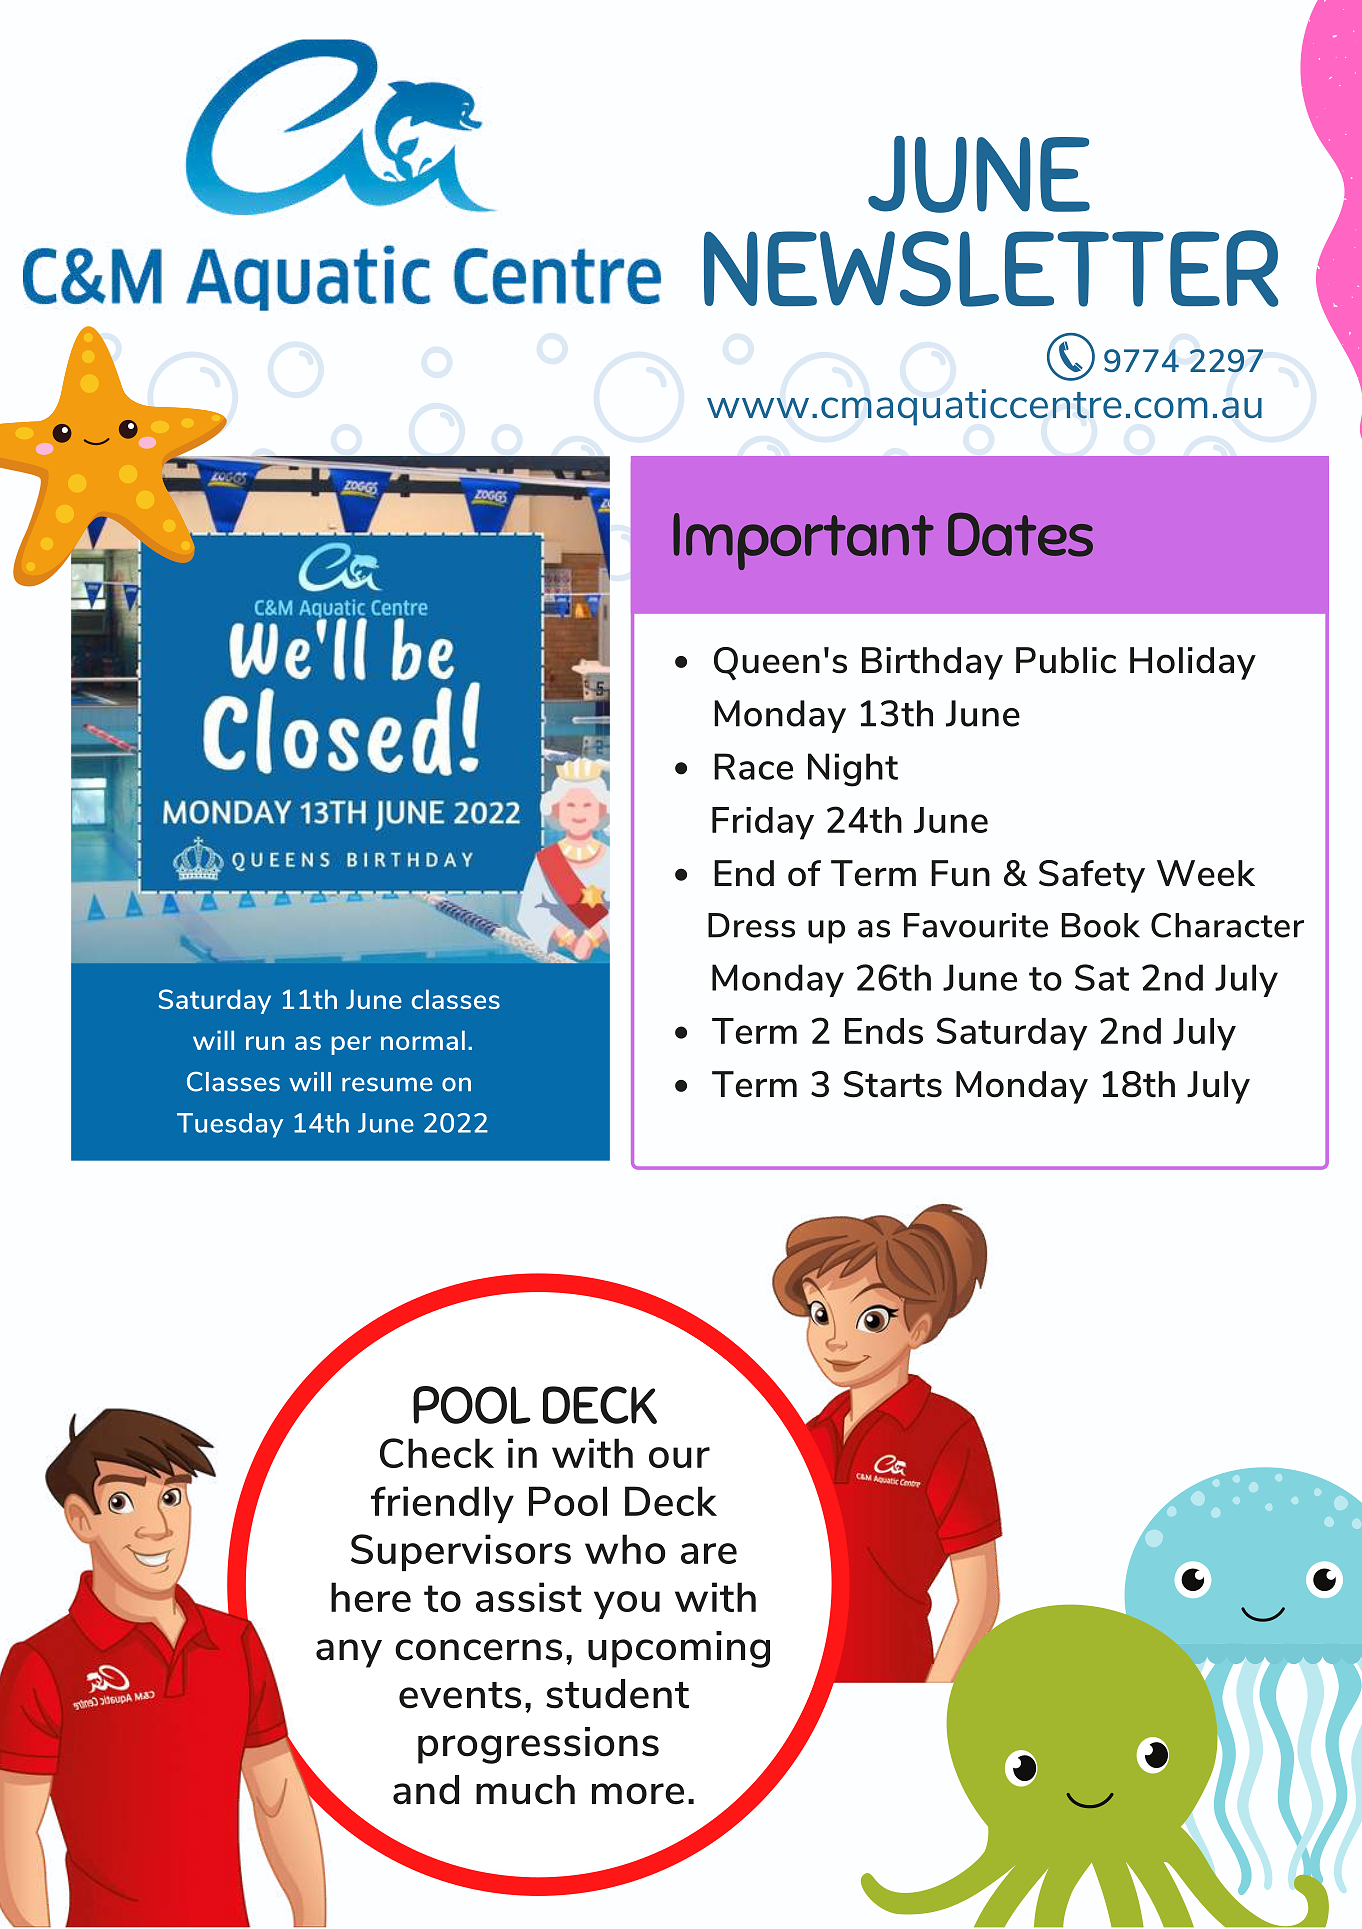 The width and height of the screenshot is (1362, 1929). I want to click on Starts, so click(893, 1084).
